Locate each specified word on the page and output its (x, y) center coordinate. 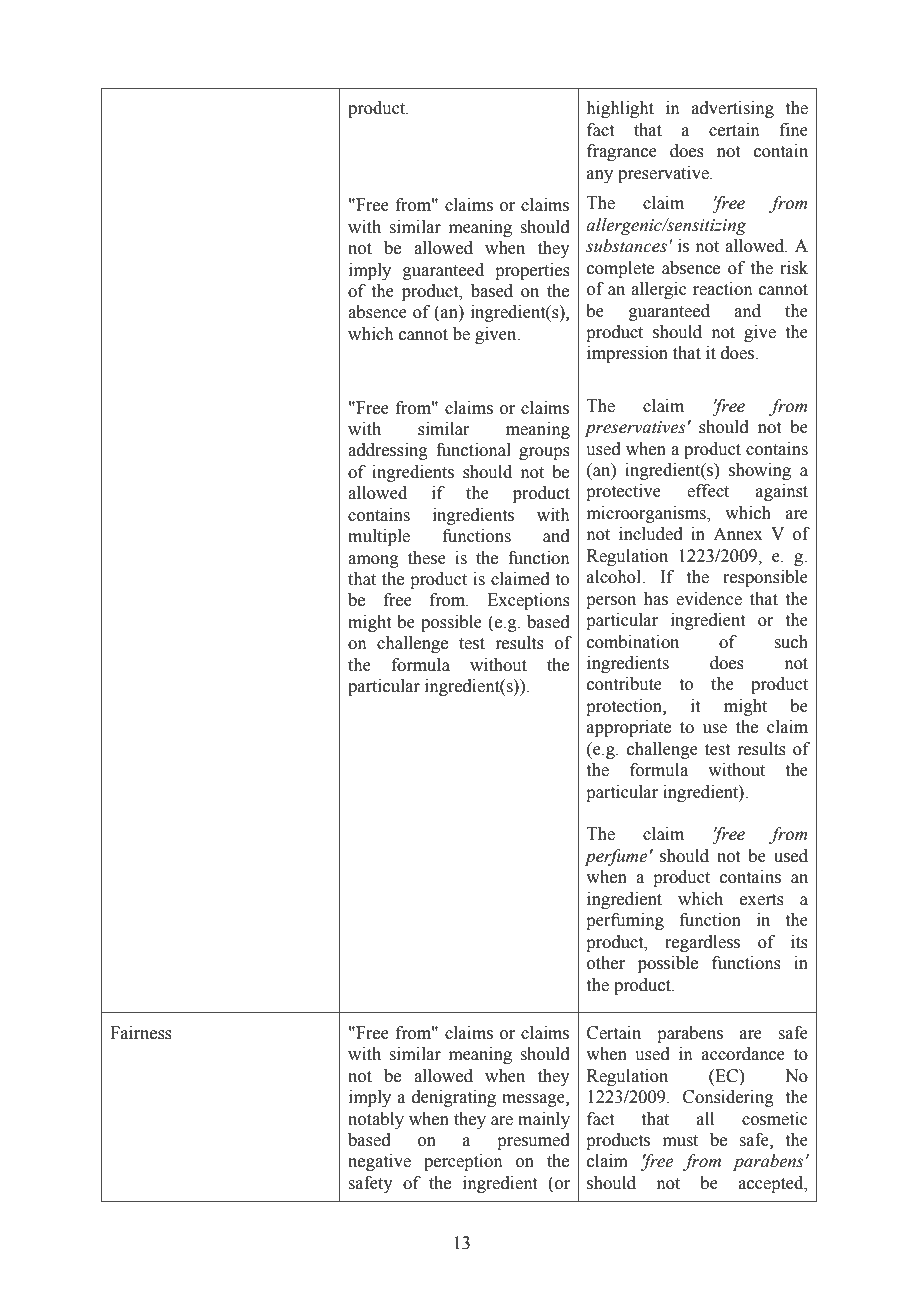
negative (379, 1162)
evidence (709, 599)
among (373, 561)
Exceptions (528, 601)
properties (532, 271)
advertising (733, 109)
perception (463, 1162)
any (600, 176)
